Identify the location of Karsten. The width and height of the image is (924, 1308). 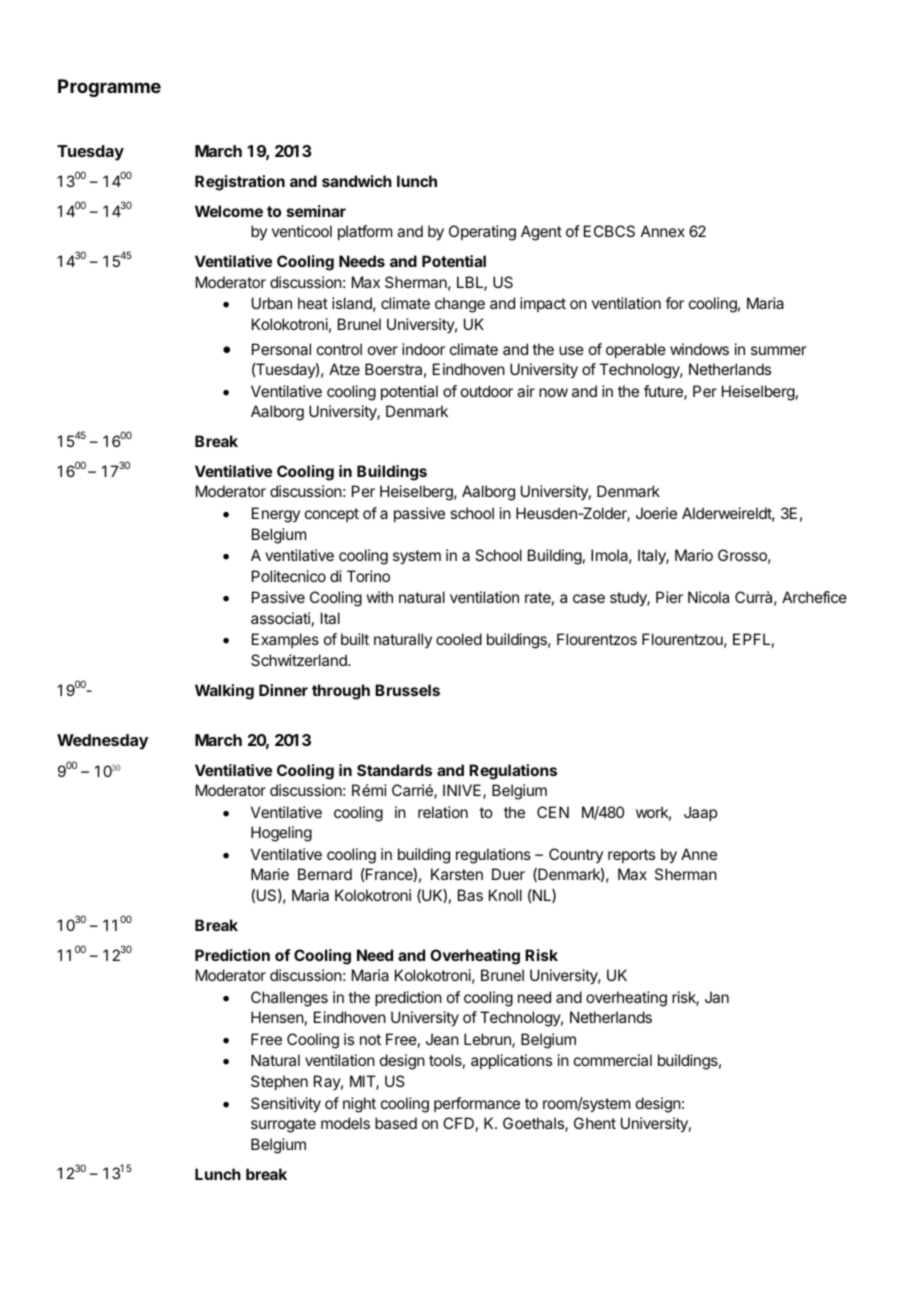
(457, 874).
